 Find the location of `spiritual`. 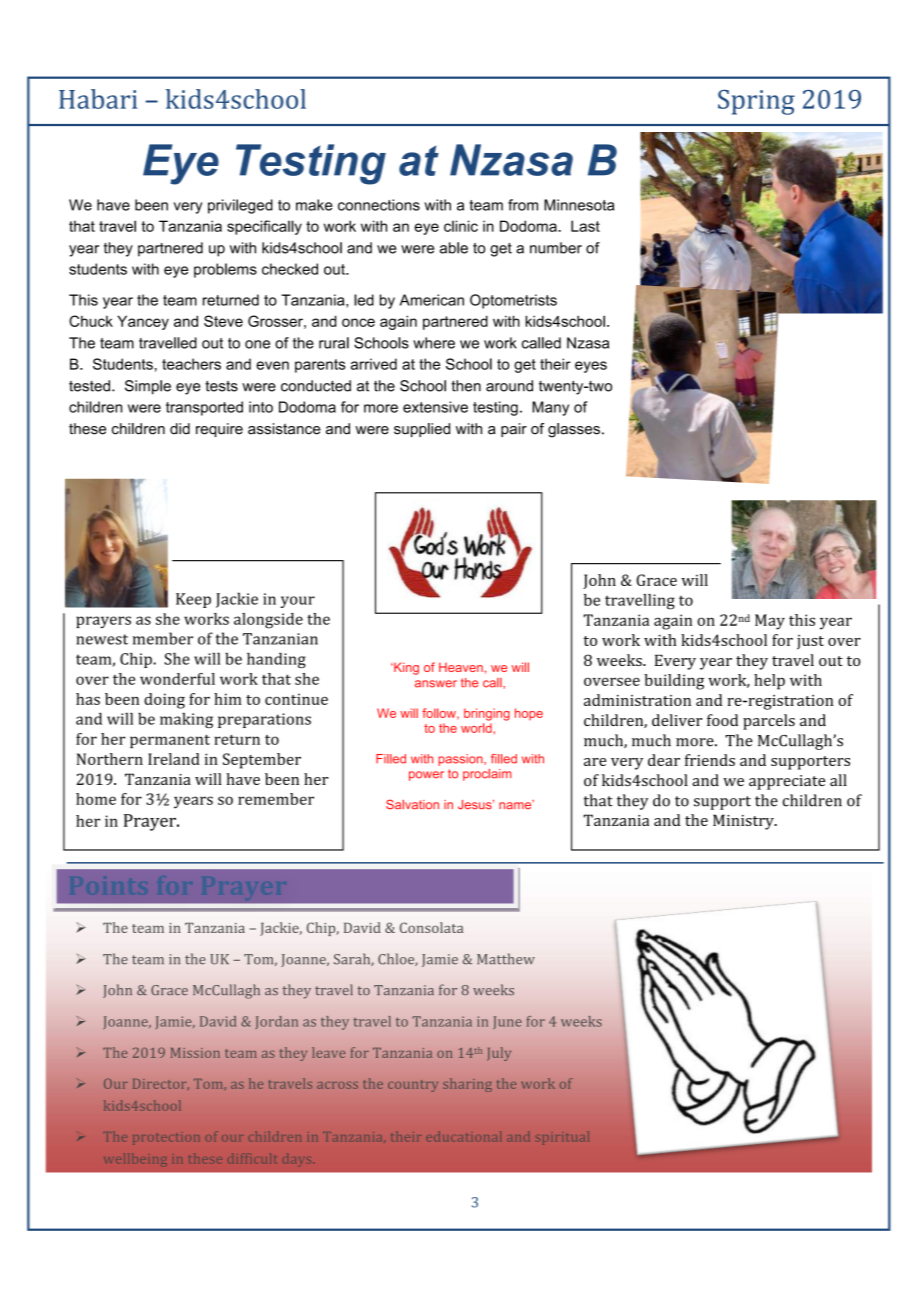

spiritual is located at coordinates (562, 1138).
